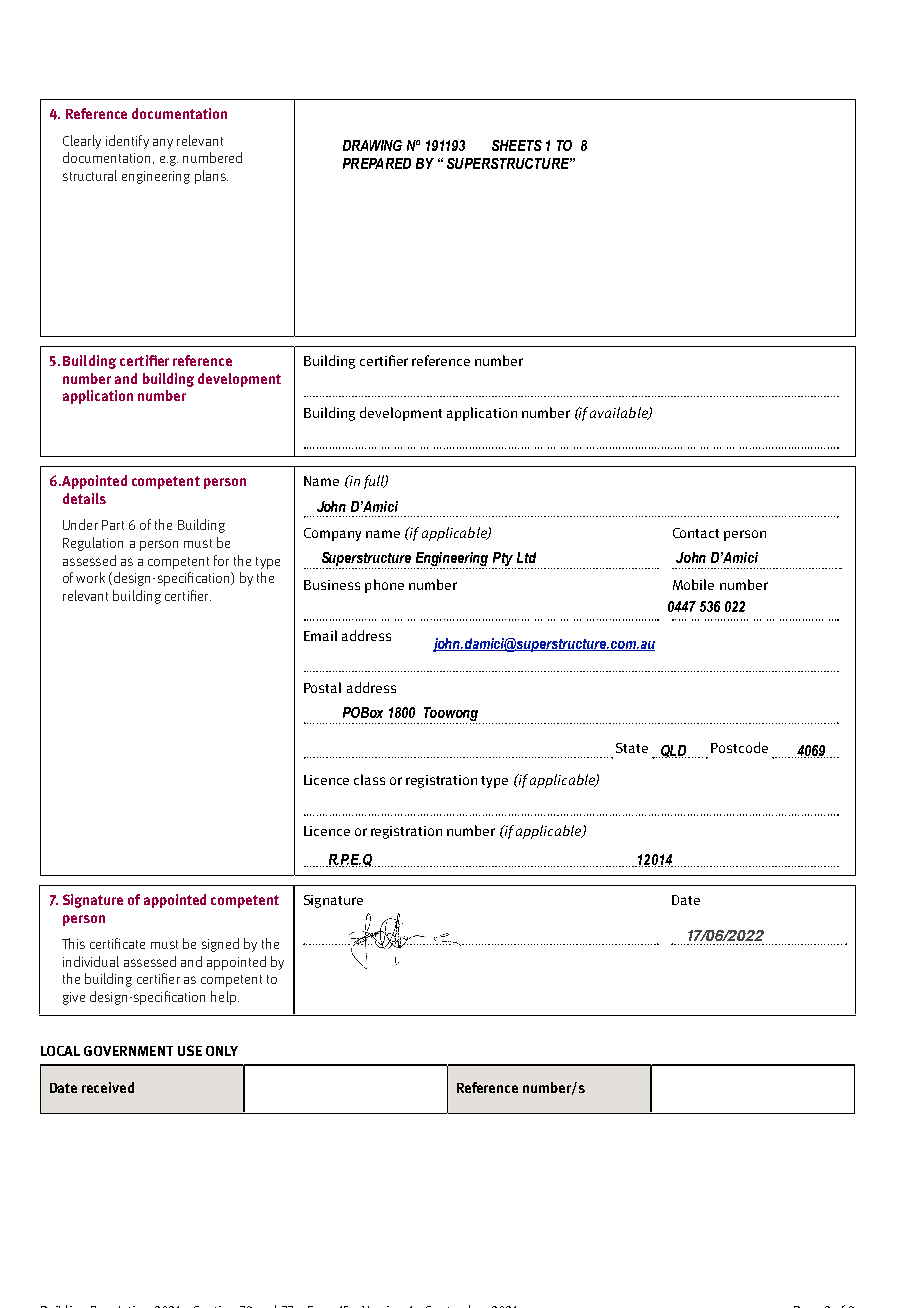 The image size is (924, 1308). I want to click on Postal, so click(322, 687).
